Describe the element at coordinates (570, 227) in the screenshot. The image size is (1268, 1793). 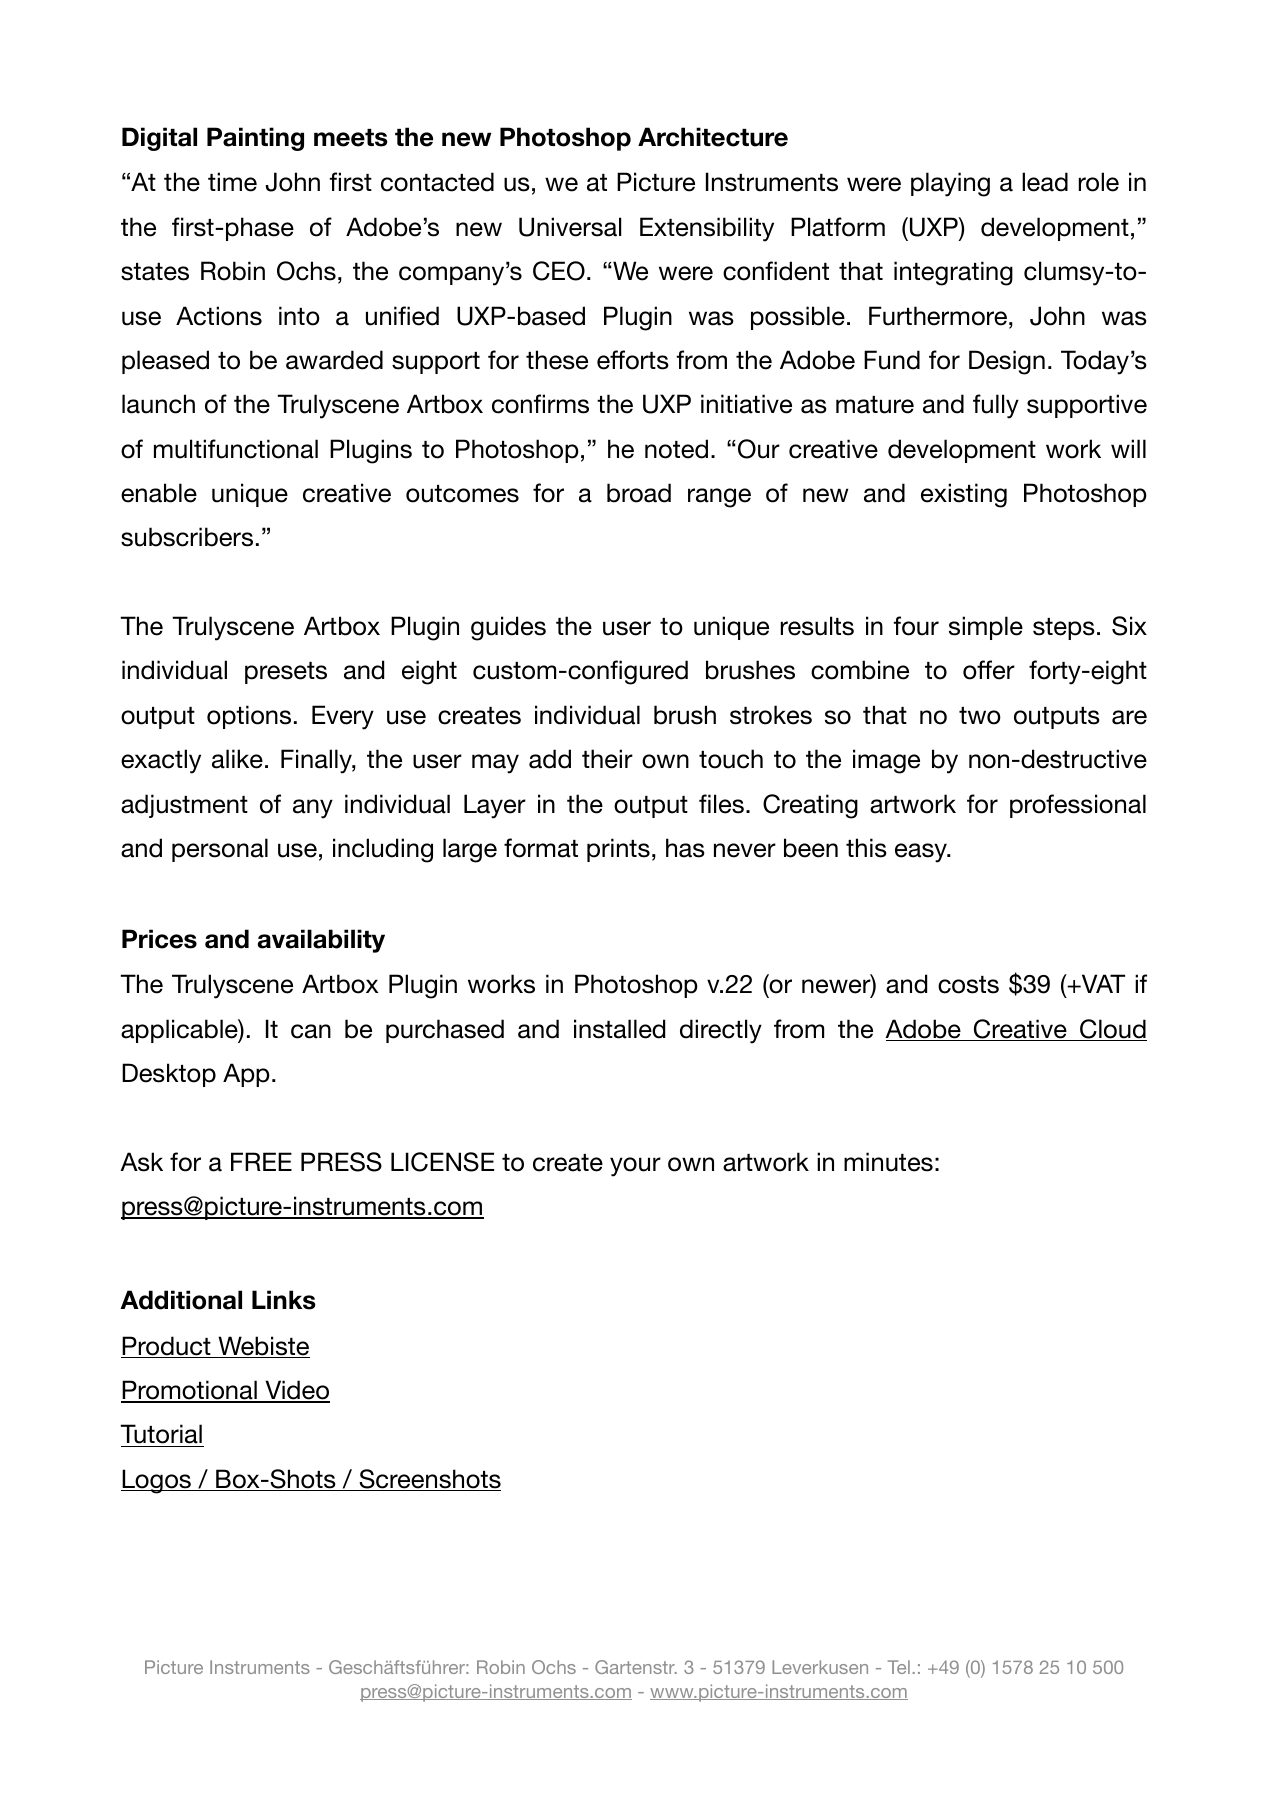
I see `Universal` at that location.
